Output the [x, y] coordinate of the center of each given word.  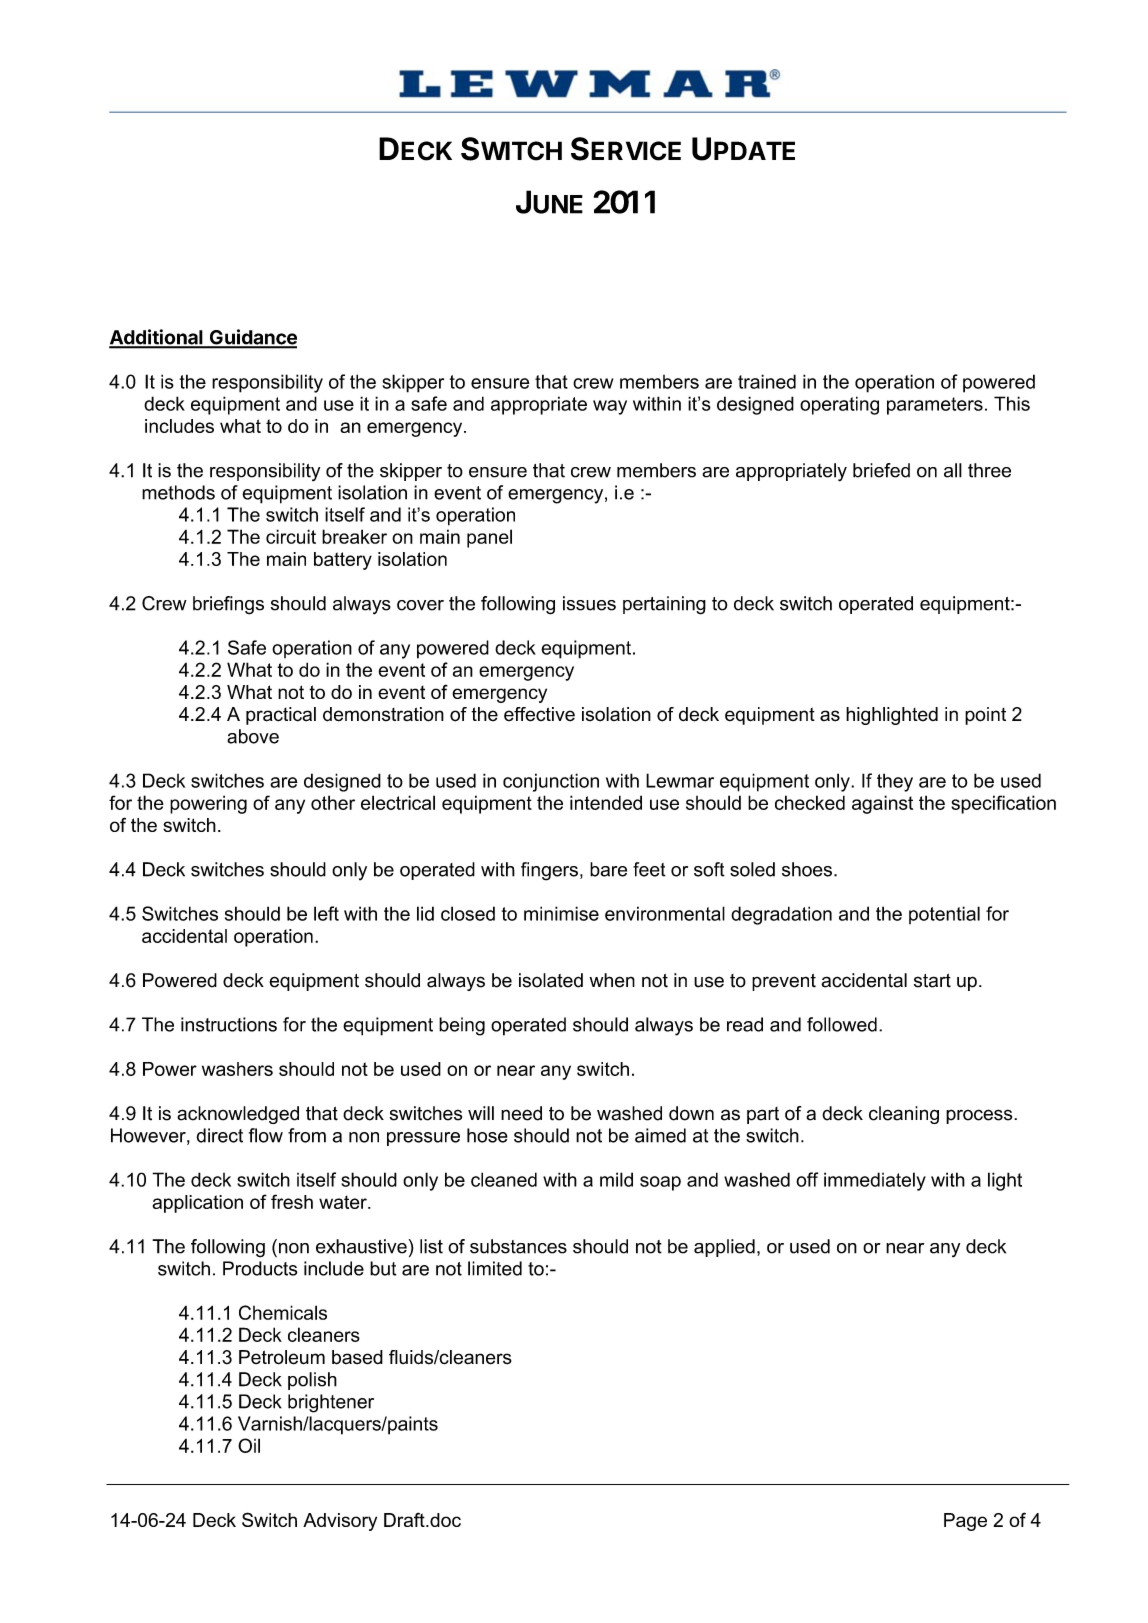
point [985, 716]
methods [178, 492]
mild [616, 1179]
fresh [292, 1201]
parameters [935, 406]
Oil [249, 1445]
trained [767, 381]
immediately [875, 1181]
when [612, 980]
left [326, 913]
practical [281, 716]
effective [539, 714]
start [932, 980]
